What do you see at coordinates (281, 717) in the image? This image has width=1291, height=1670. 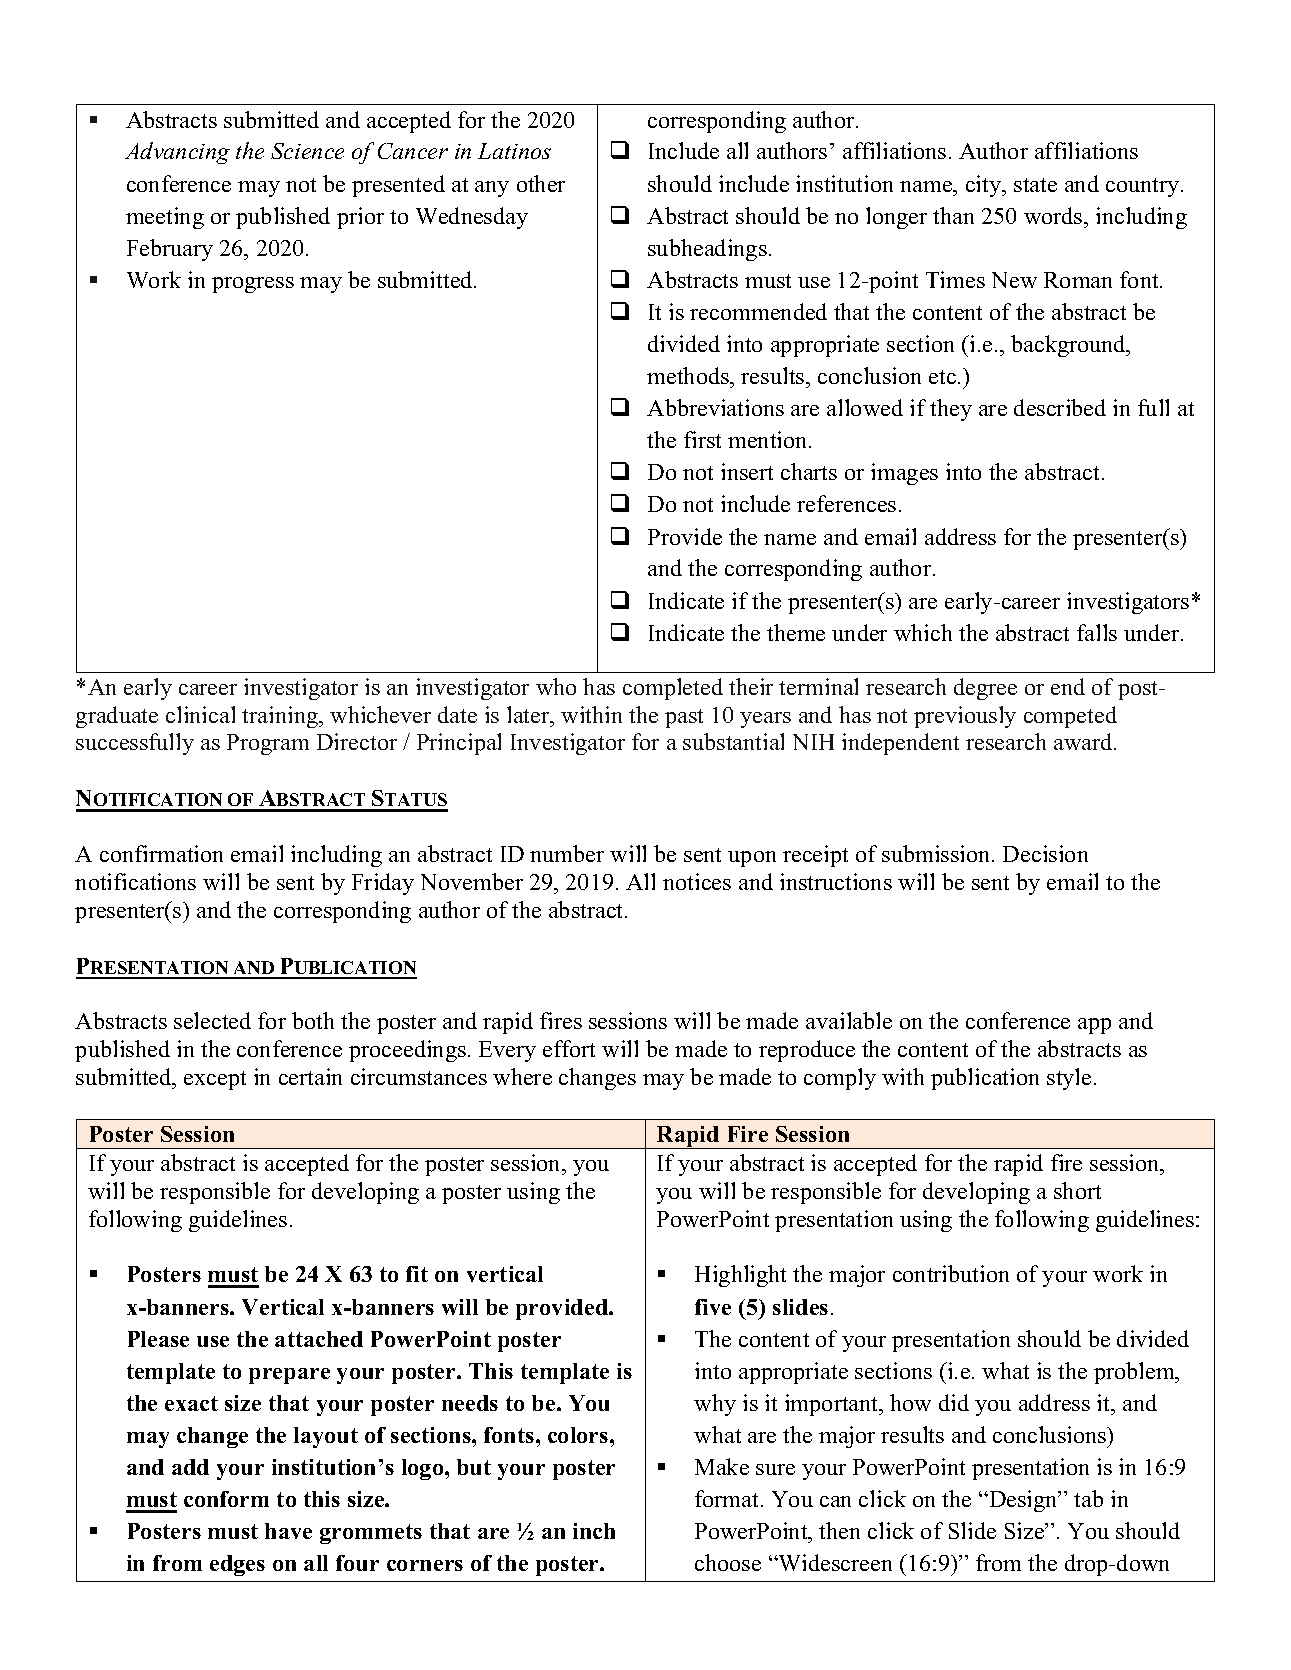 I see `training` at bounding box center [281, 717].
